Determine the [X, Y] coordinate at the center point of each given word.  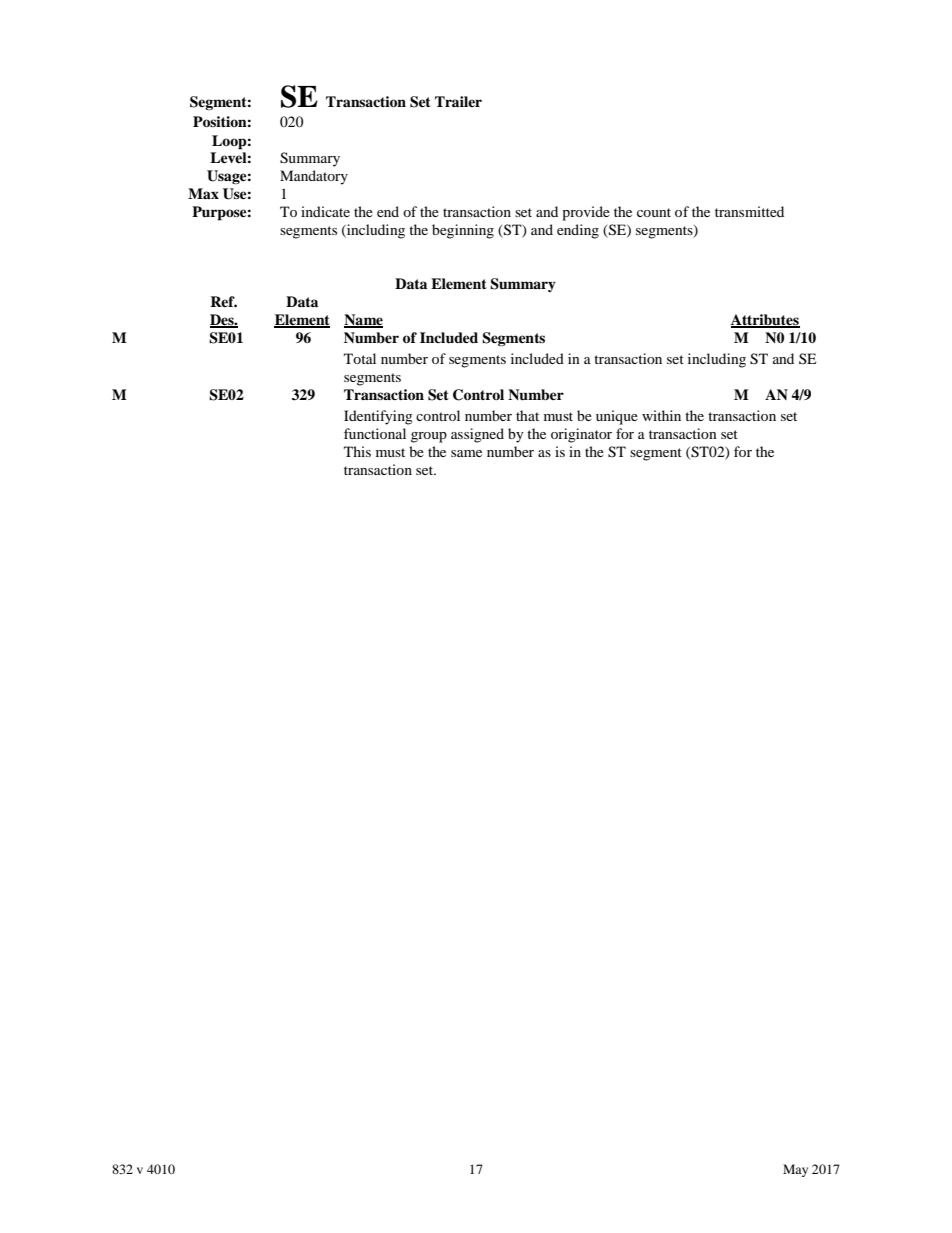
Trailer [458, 101]
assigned [477, 435]
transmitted [749, 211]
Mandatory [314, 177]
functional [375, 433]
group [429, 437]
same [466, 453]
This [357, 451]
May [795, 1170]
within [661, 415]
